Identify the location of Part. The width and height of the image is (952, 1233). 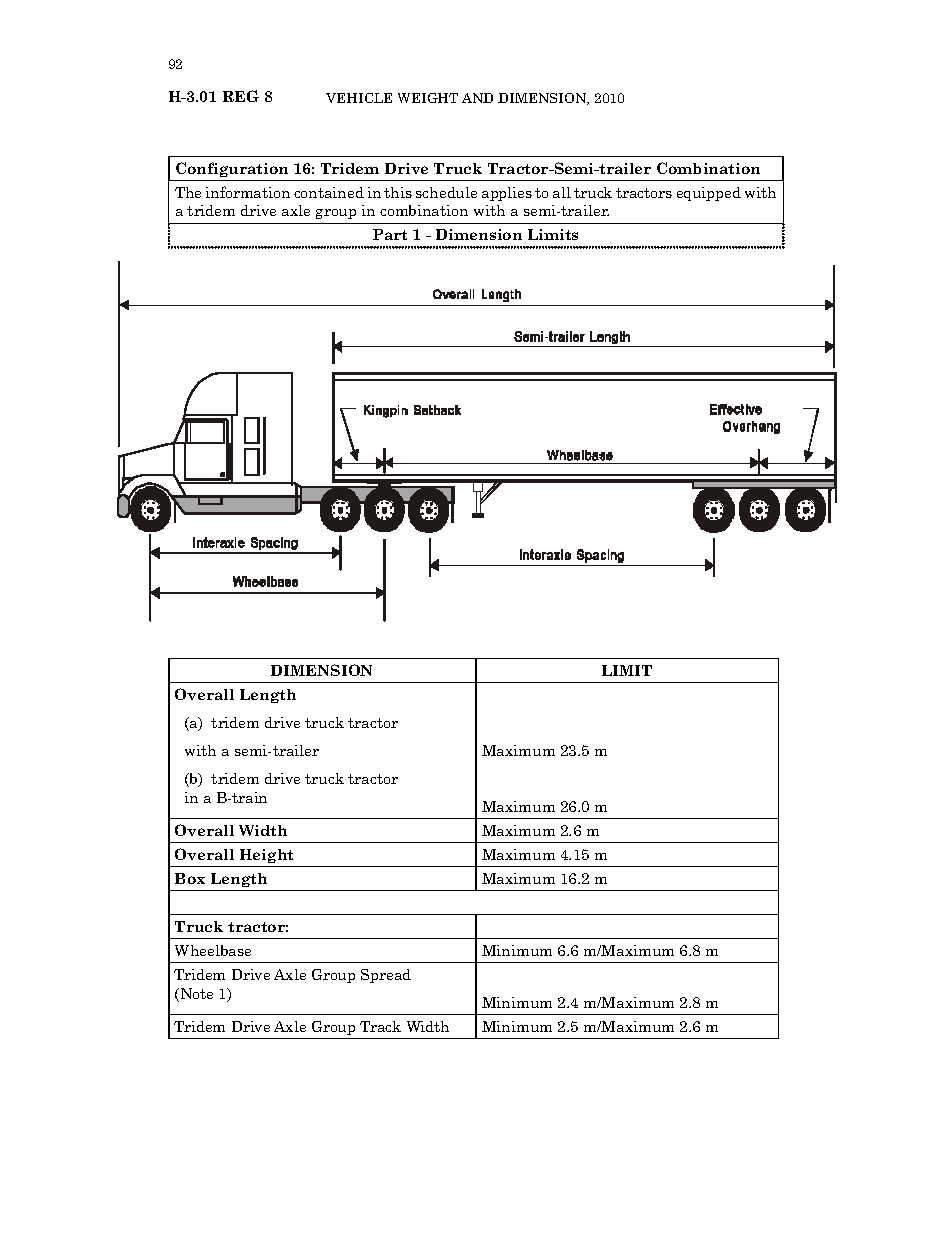
(390, 234).
